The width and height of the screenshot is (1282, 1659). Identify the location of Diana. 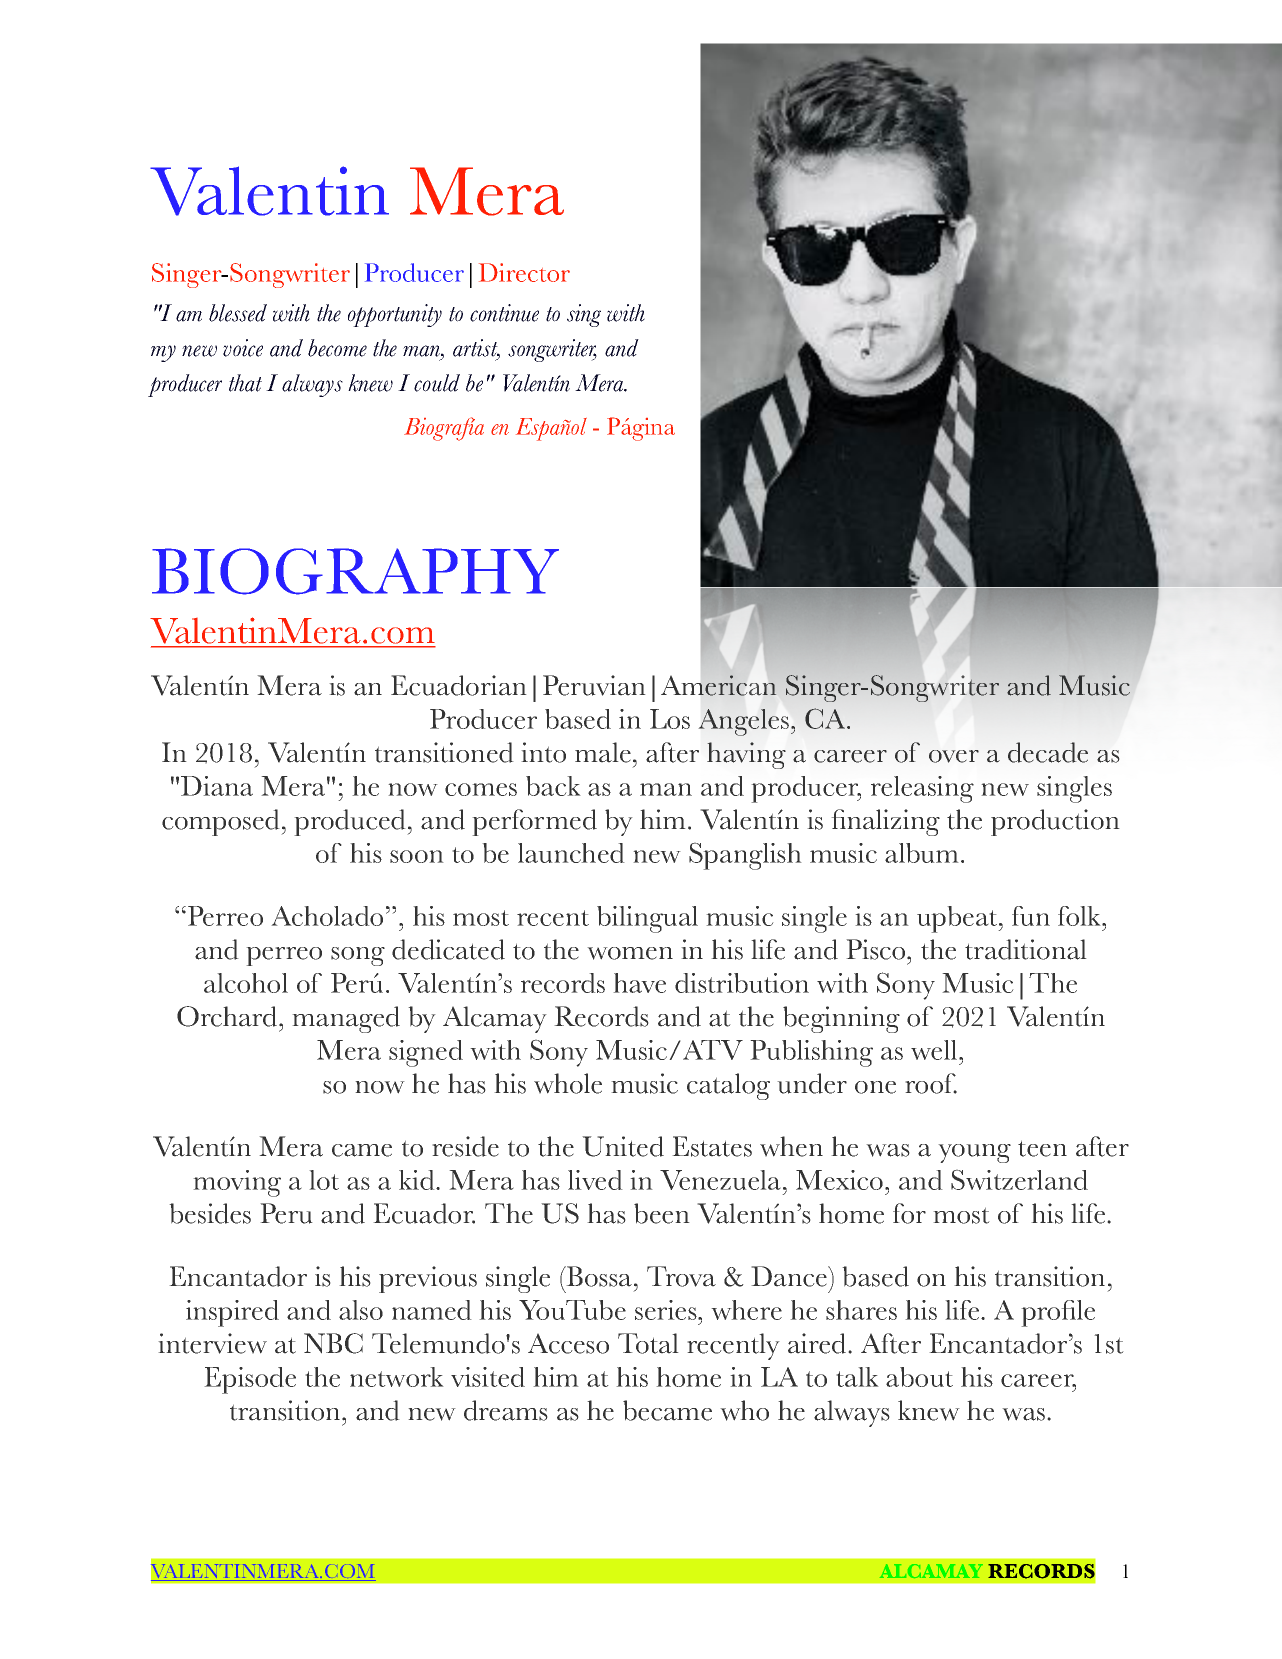
(217, 786).
